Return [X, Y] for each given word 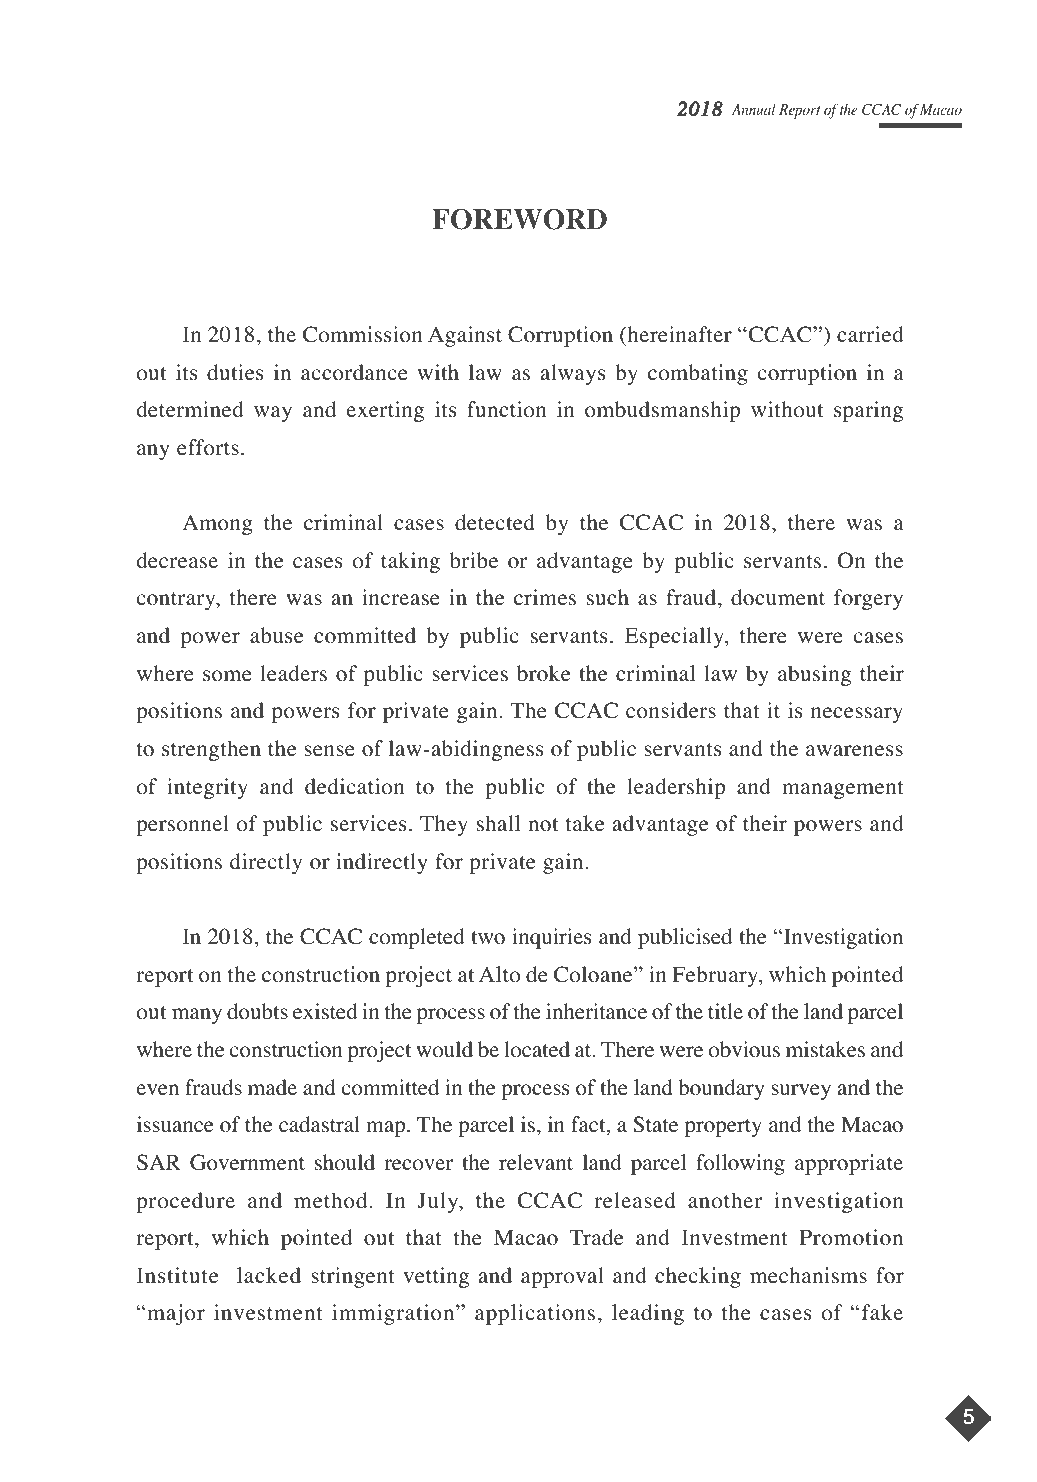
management [843, 790]
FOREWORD [519, 219]
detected [495, 522]
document [778, 597]
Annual [754, 109]
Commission [363, 334]
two [488, 938]
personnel [182, 825]
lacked [269, 1275]
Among [217, 524]
